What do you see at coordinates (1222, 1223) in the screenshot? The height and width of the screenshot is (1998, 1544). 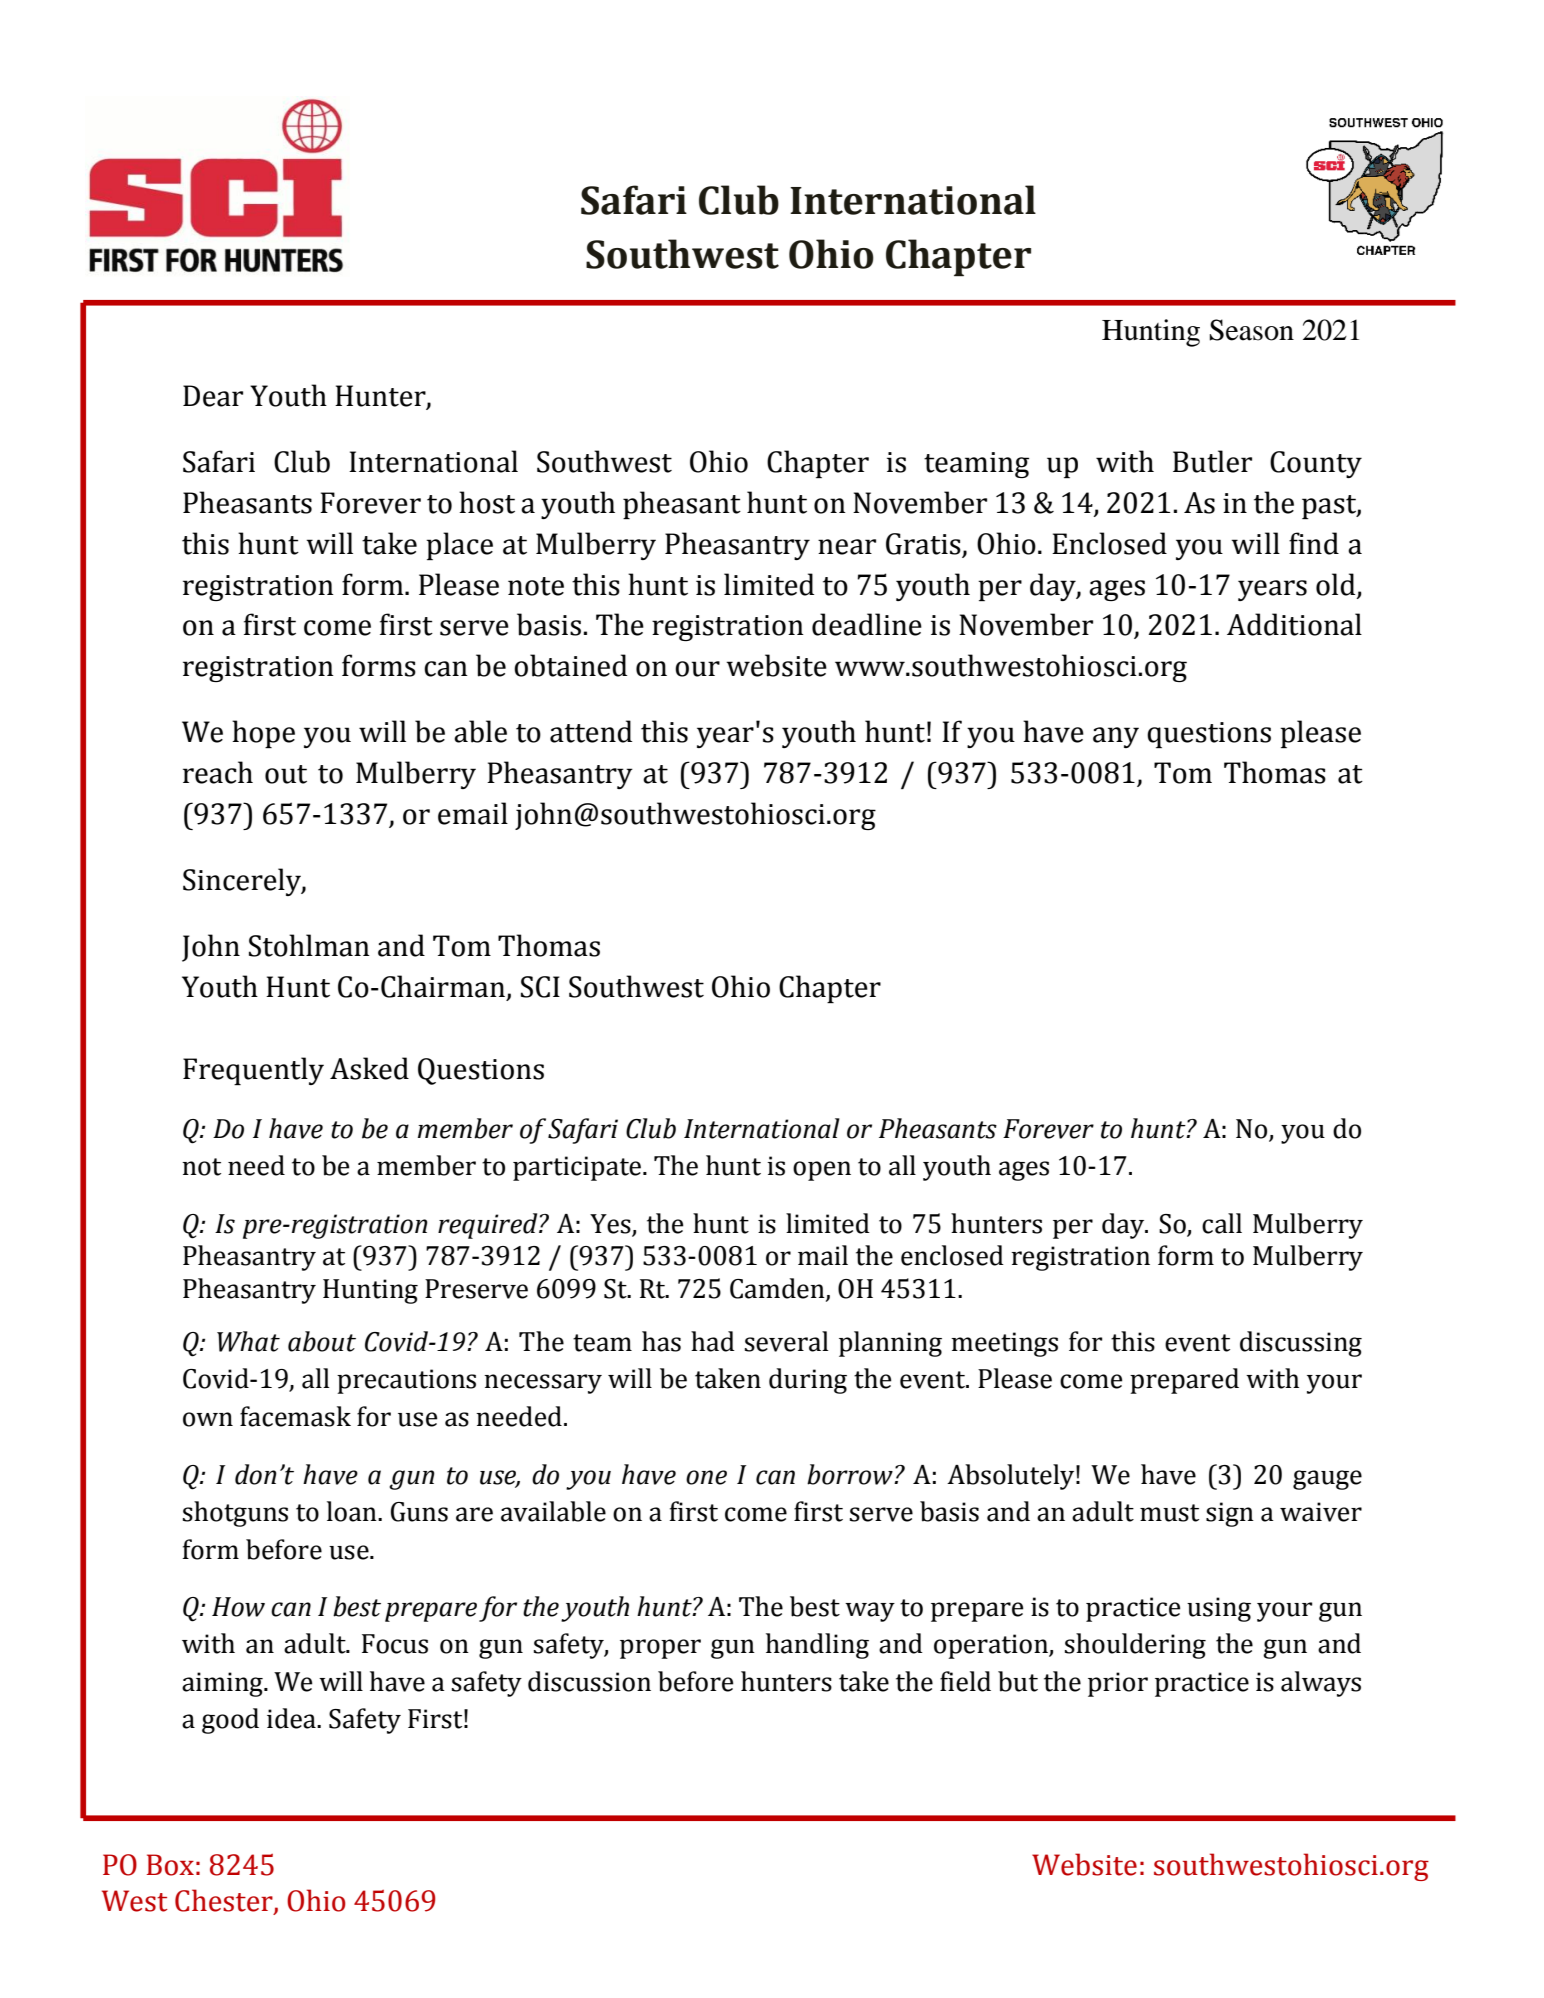 I see `call` at bounding box center [1222, 1223].
